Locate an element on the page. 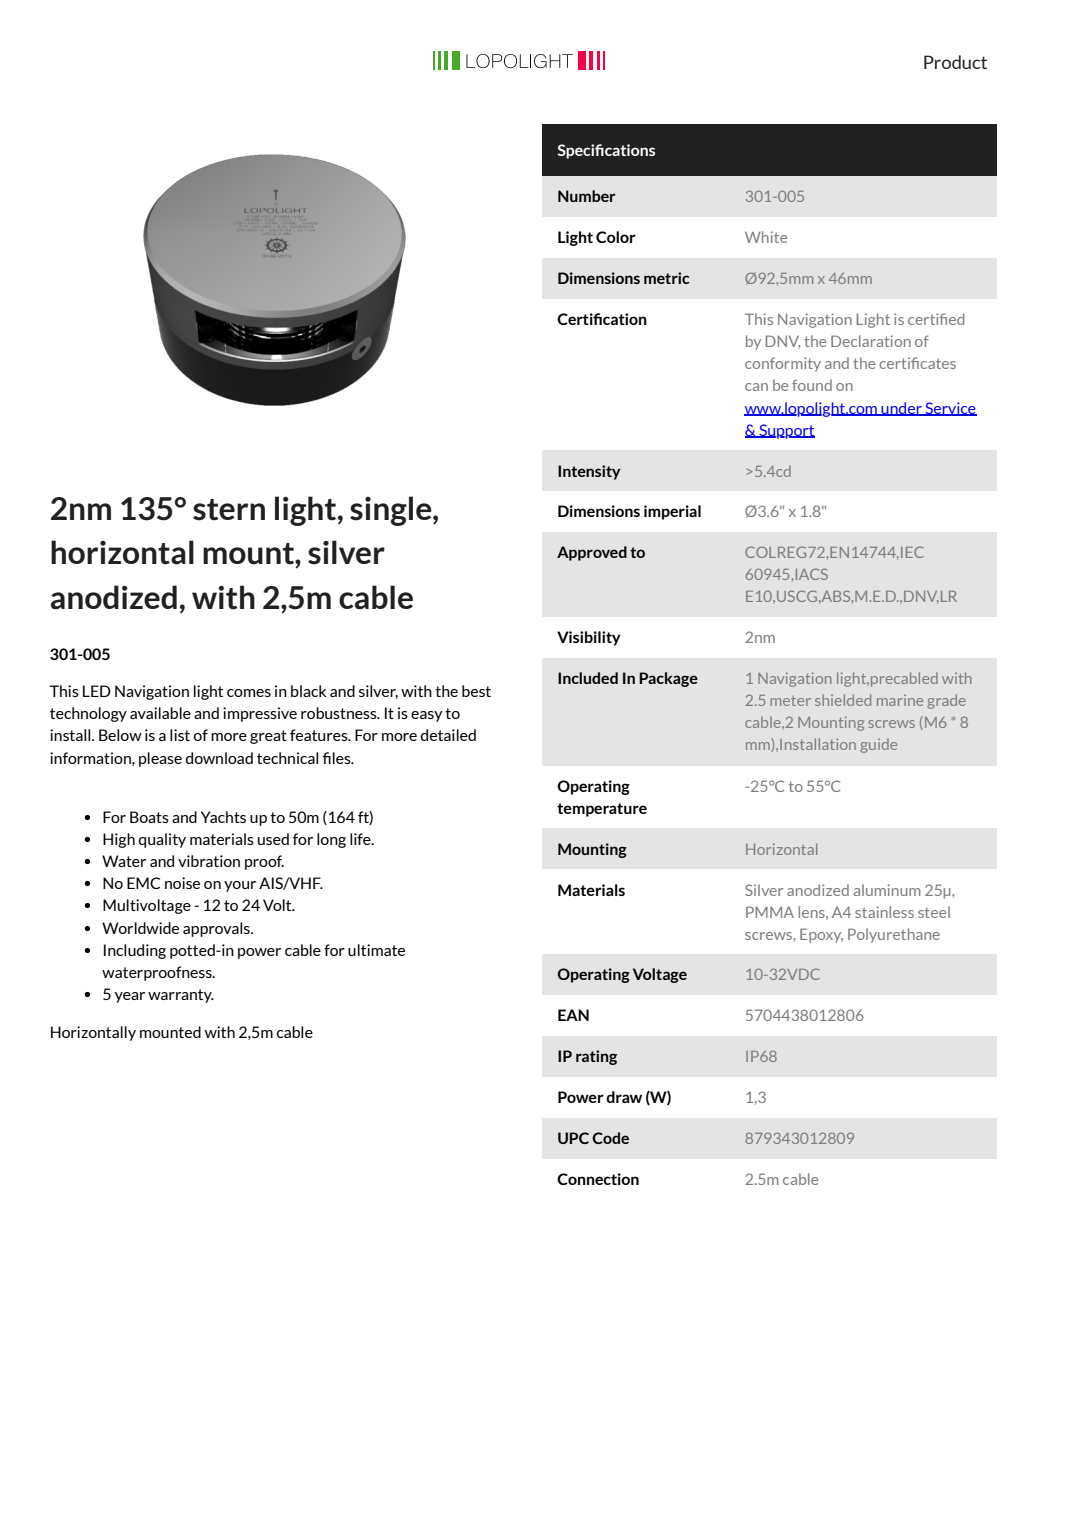 The width and height of the page is (1078, 1526). Declaration is located at coordinates (871, 341).
